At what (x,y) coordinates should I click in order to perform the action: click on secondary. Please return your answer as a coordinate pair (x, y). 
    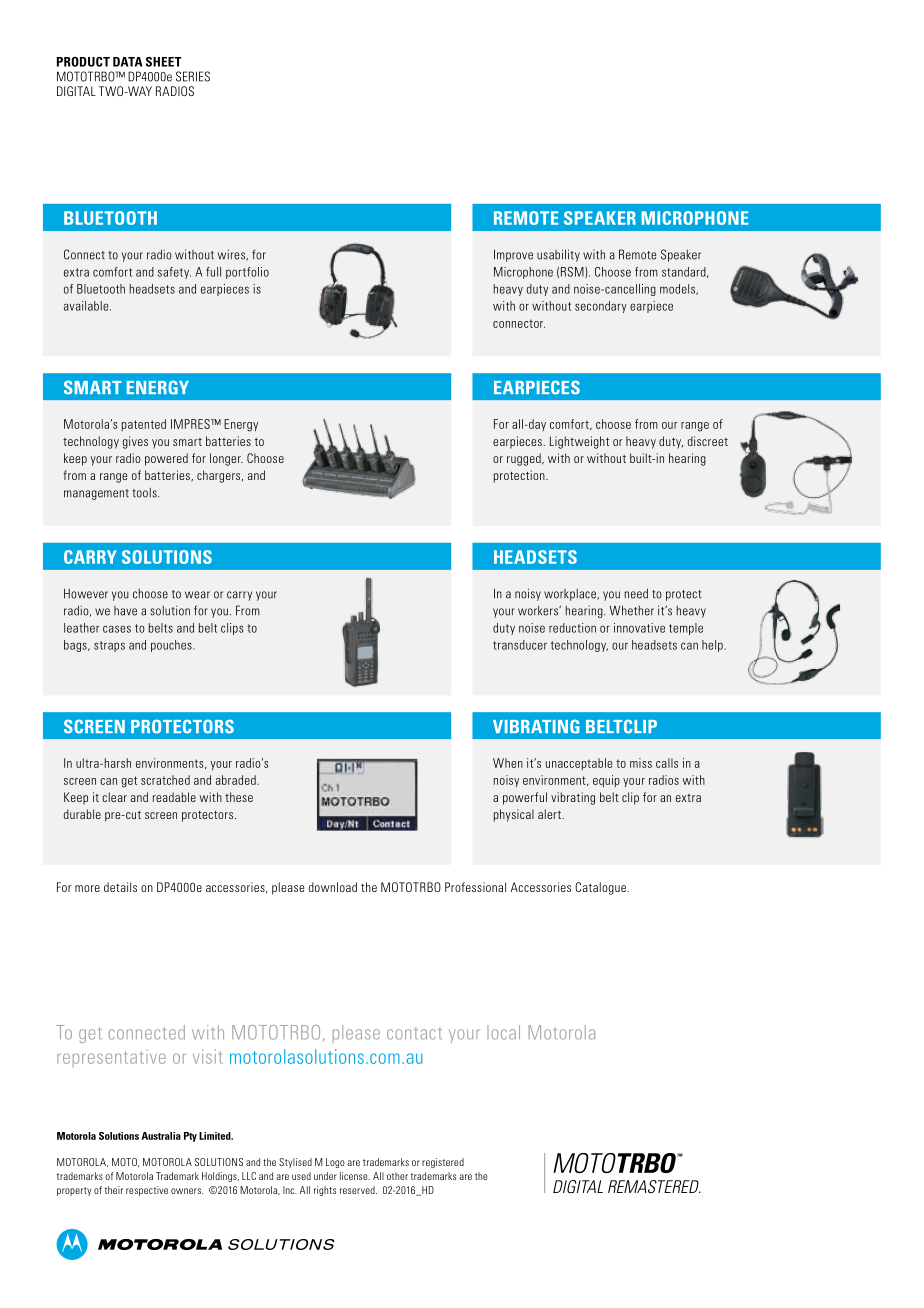
    Looking at the image, I should click on (601, 307).
